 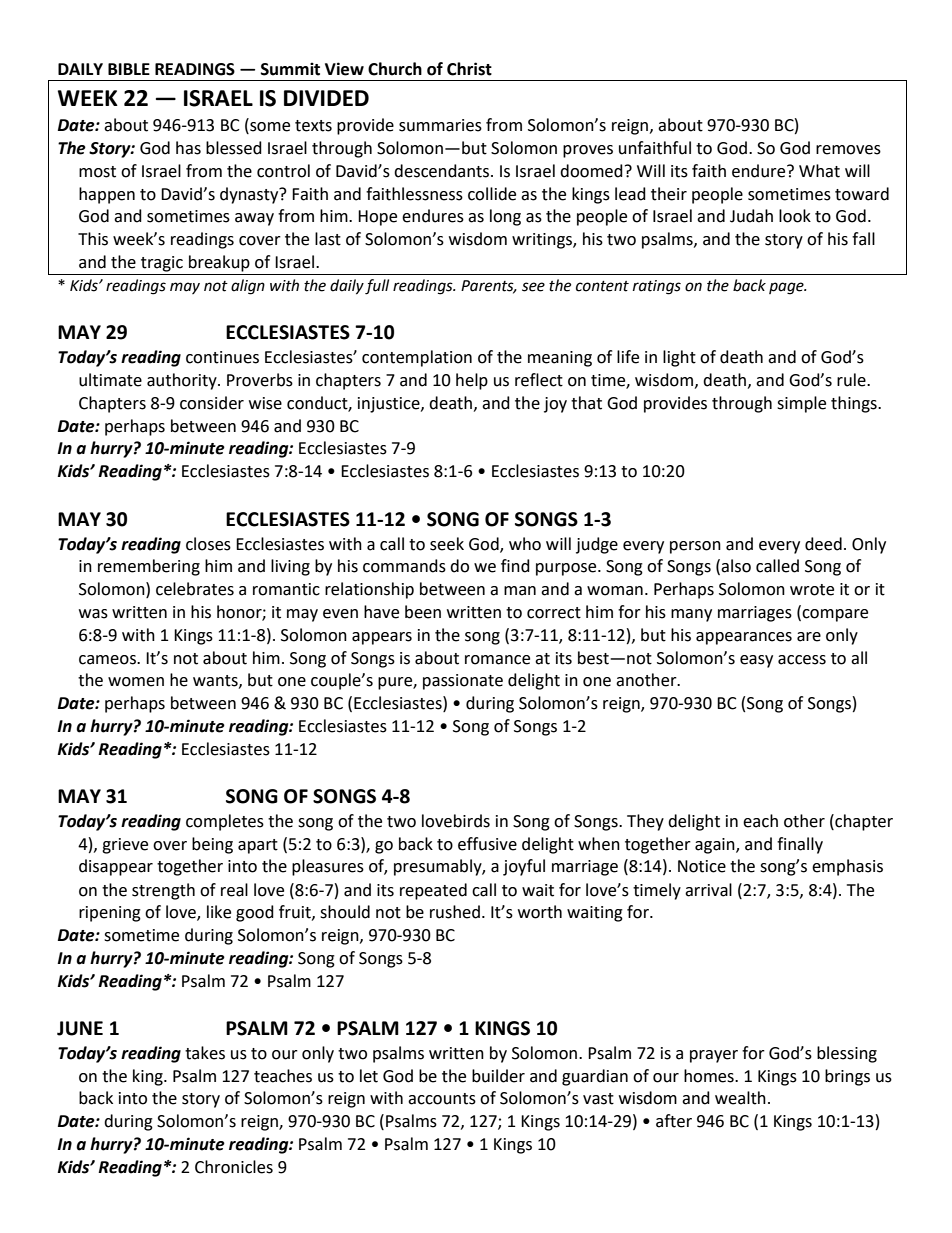 What do you see at coordinates (440, 125) in the screenshot?
I see `summaries` at bounding box center [440, 125].
